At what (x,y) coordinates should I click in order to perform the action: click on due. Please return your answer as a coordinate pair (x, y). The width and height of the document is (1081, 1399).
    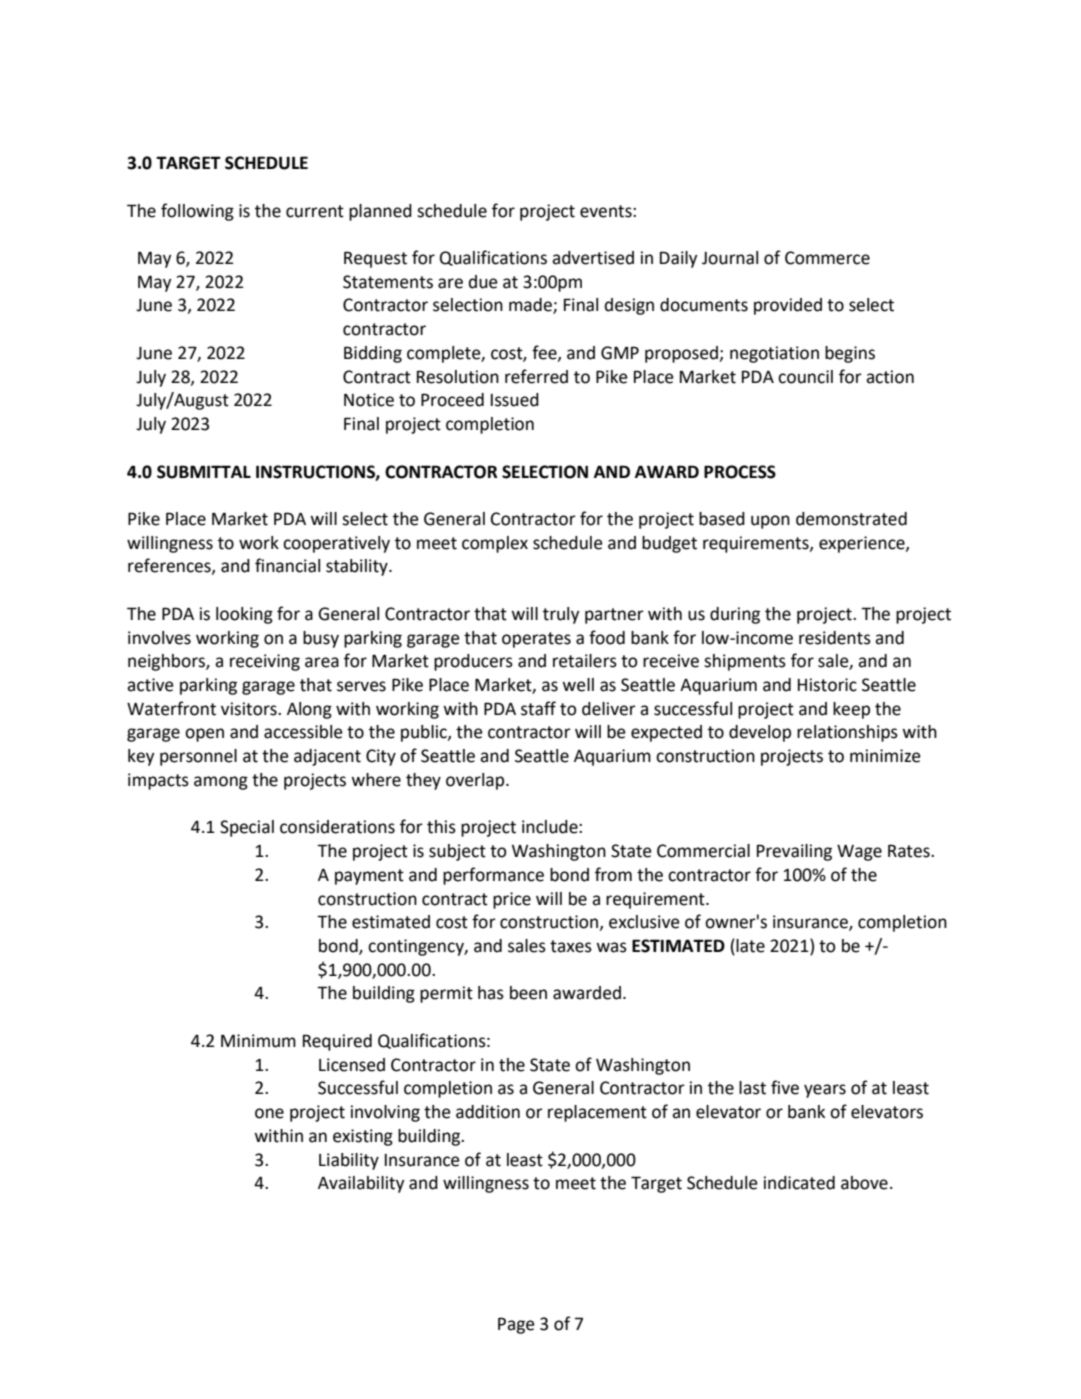
    Looking at the image, I should click on (483, 282).
